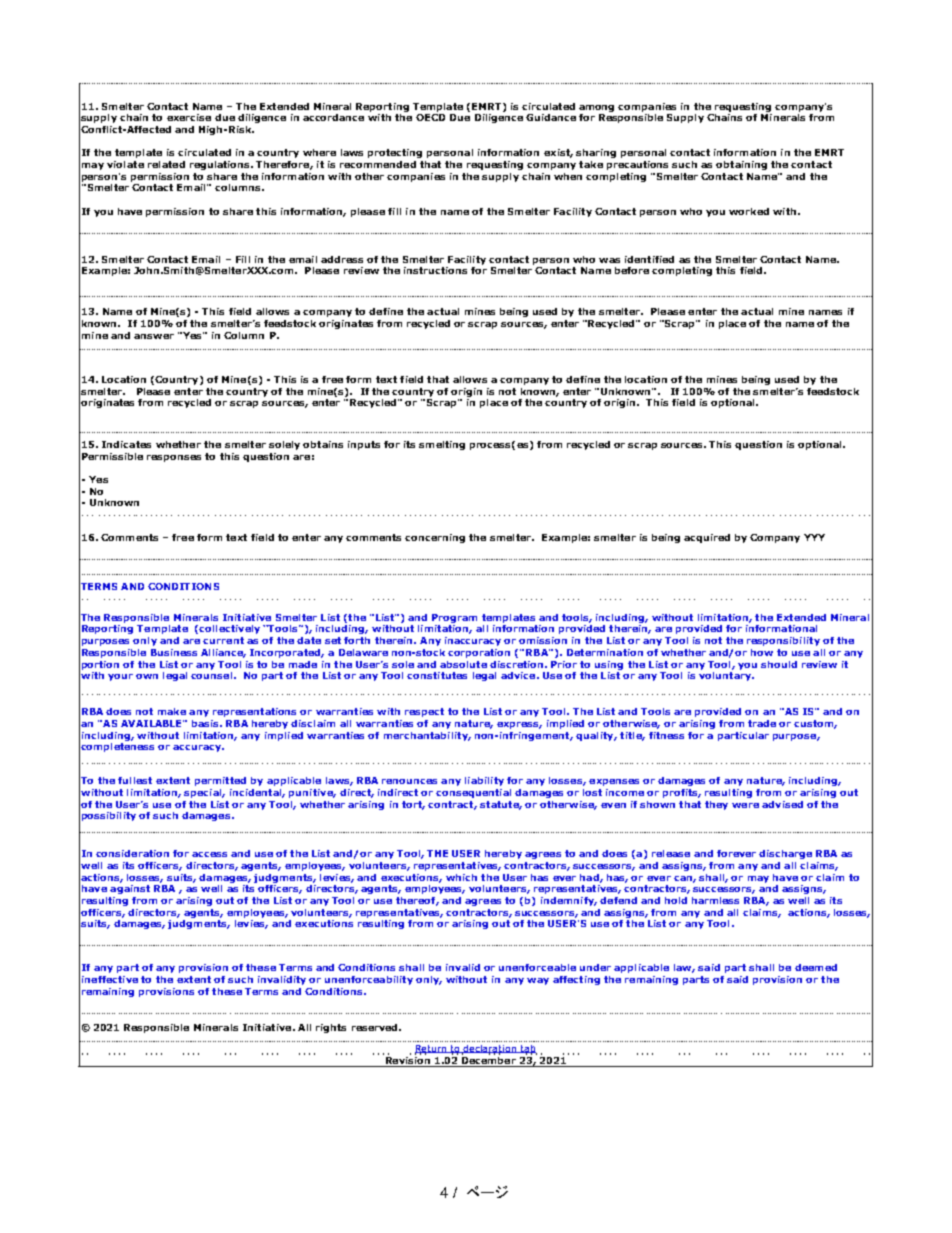  Describe the element at coordinates (435, 270) in the page. I see `instructions` at that location.
